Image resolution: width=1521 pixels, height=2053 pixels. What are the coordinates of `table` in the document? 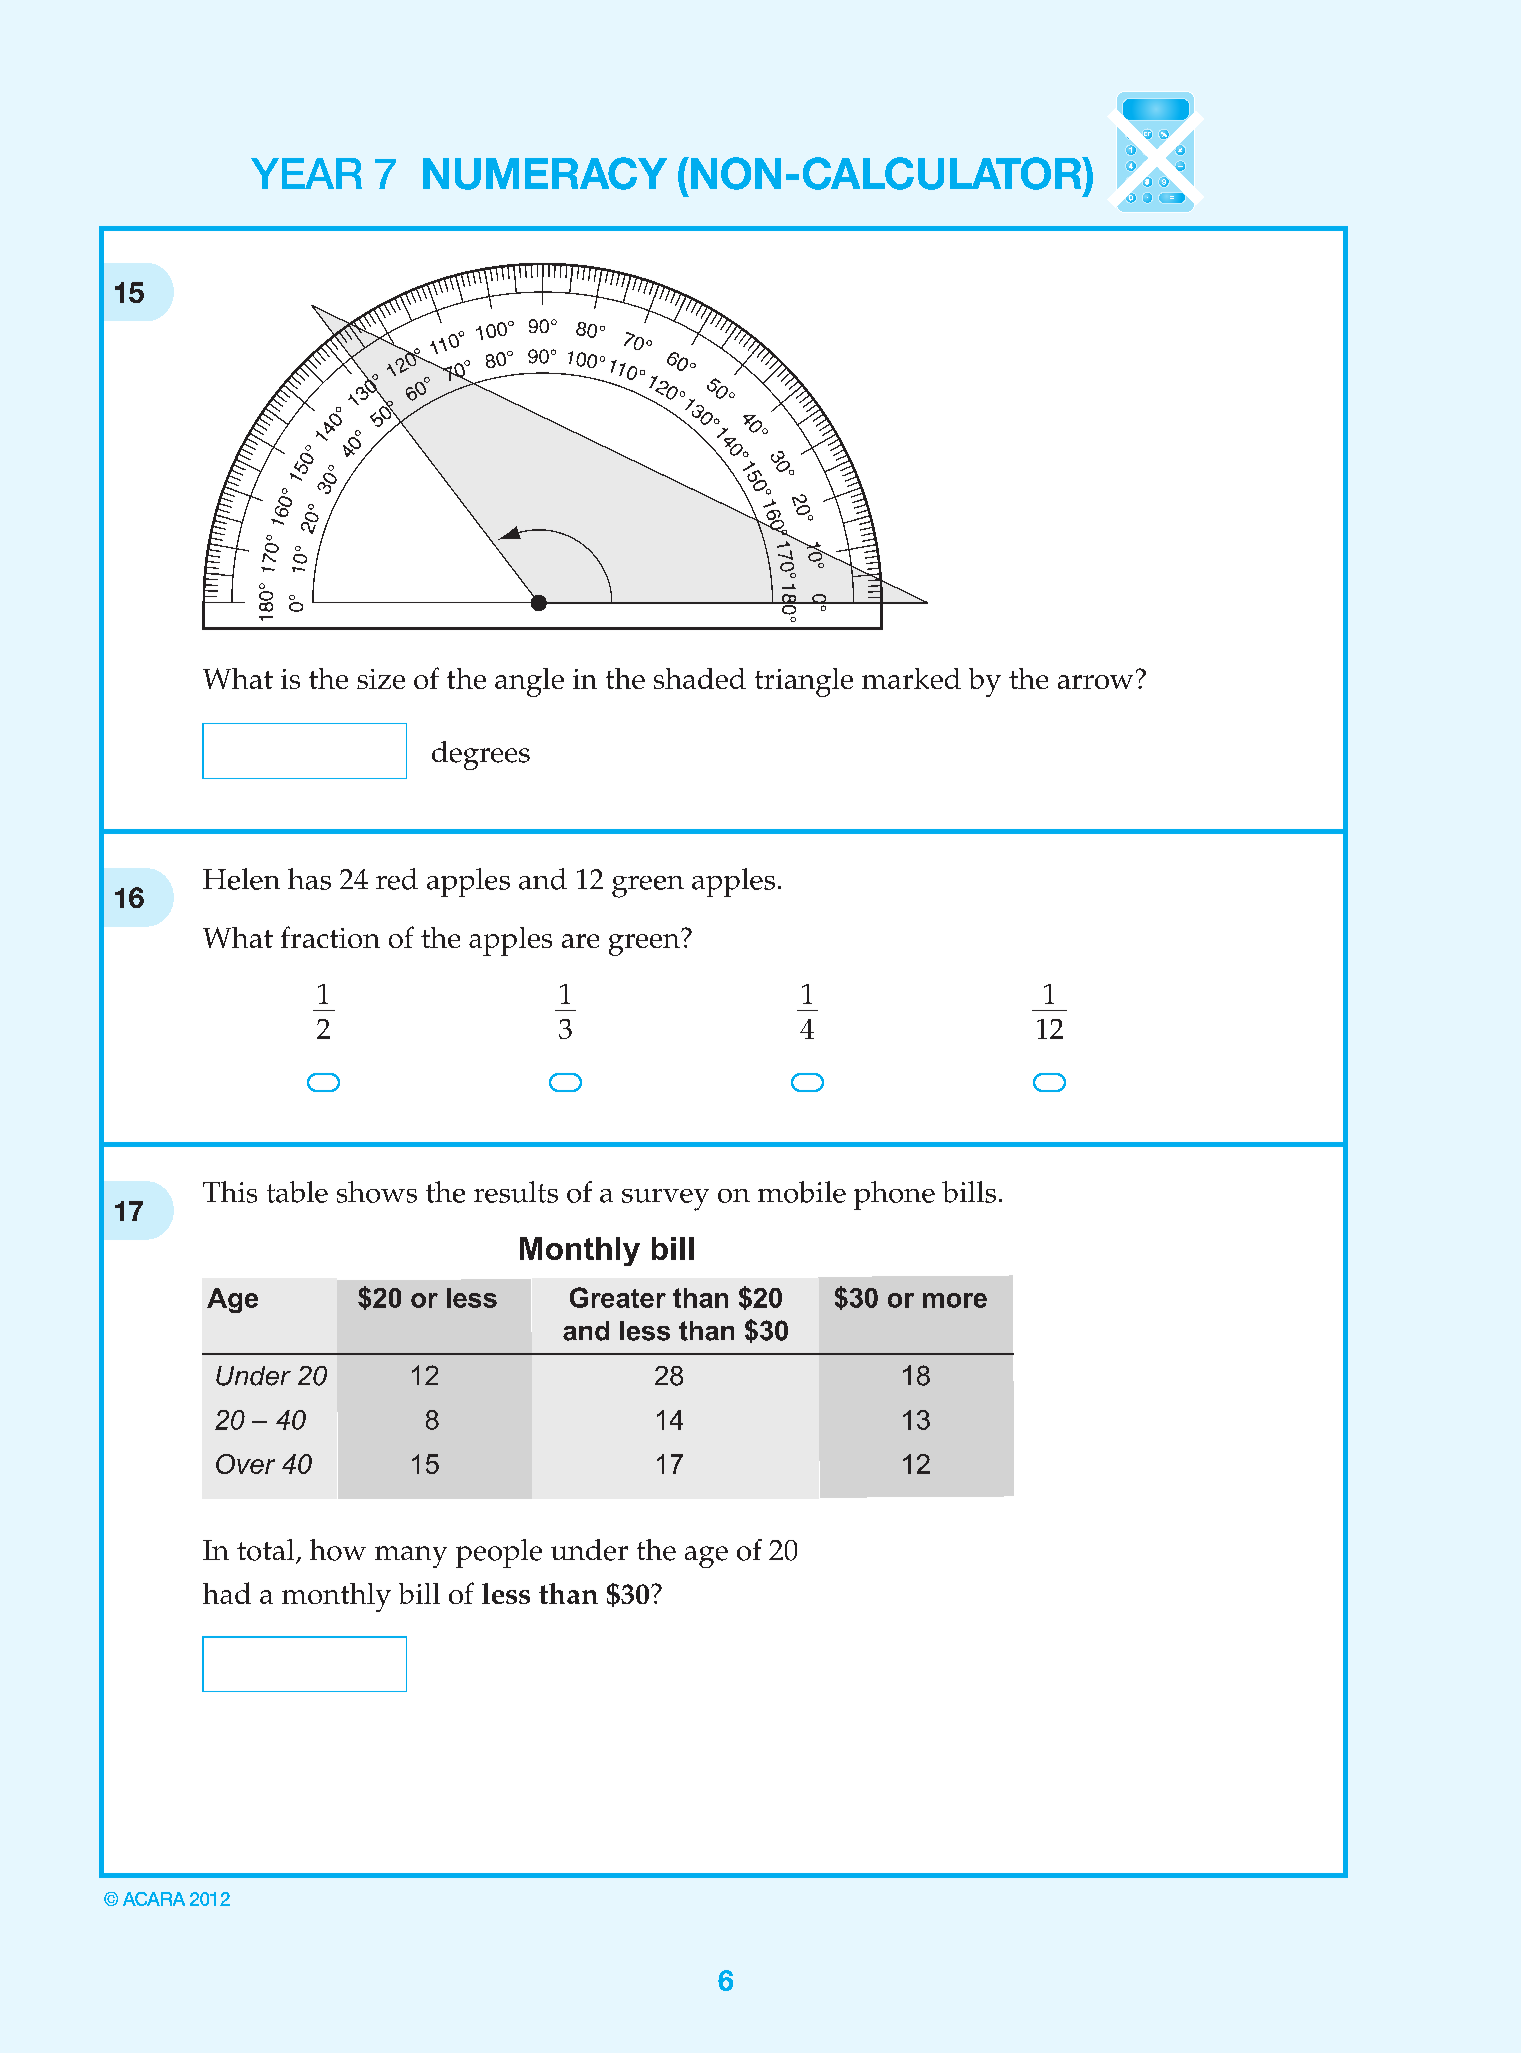 It's located at (297, 1192).
